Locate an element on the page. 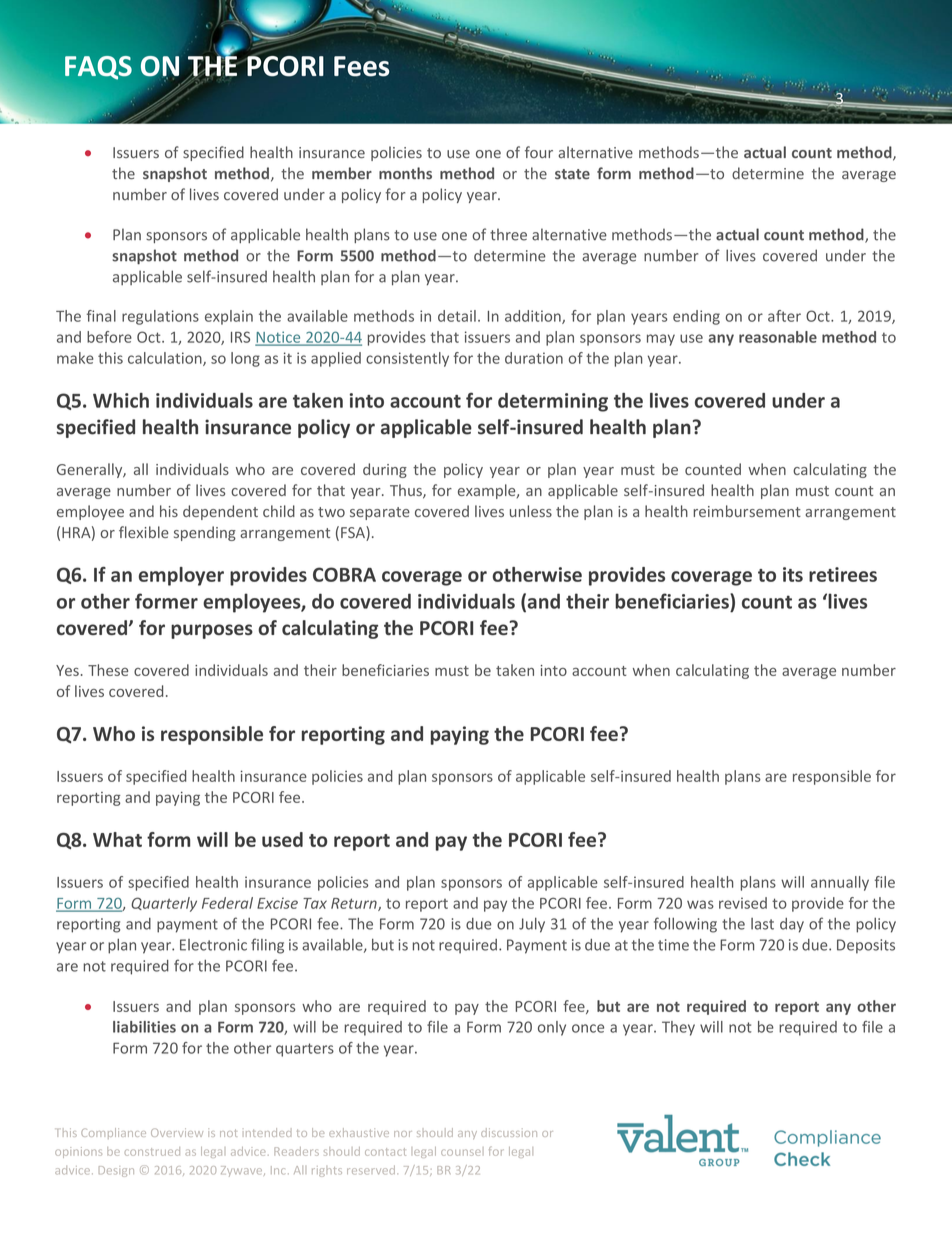 This document has height=1233, width=952. reasonable is located at coordinates (778, 337).
